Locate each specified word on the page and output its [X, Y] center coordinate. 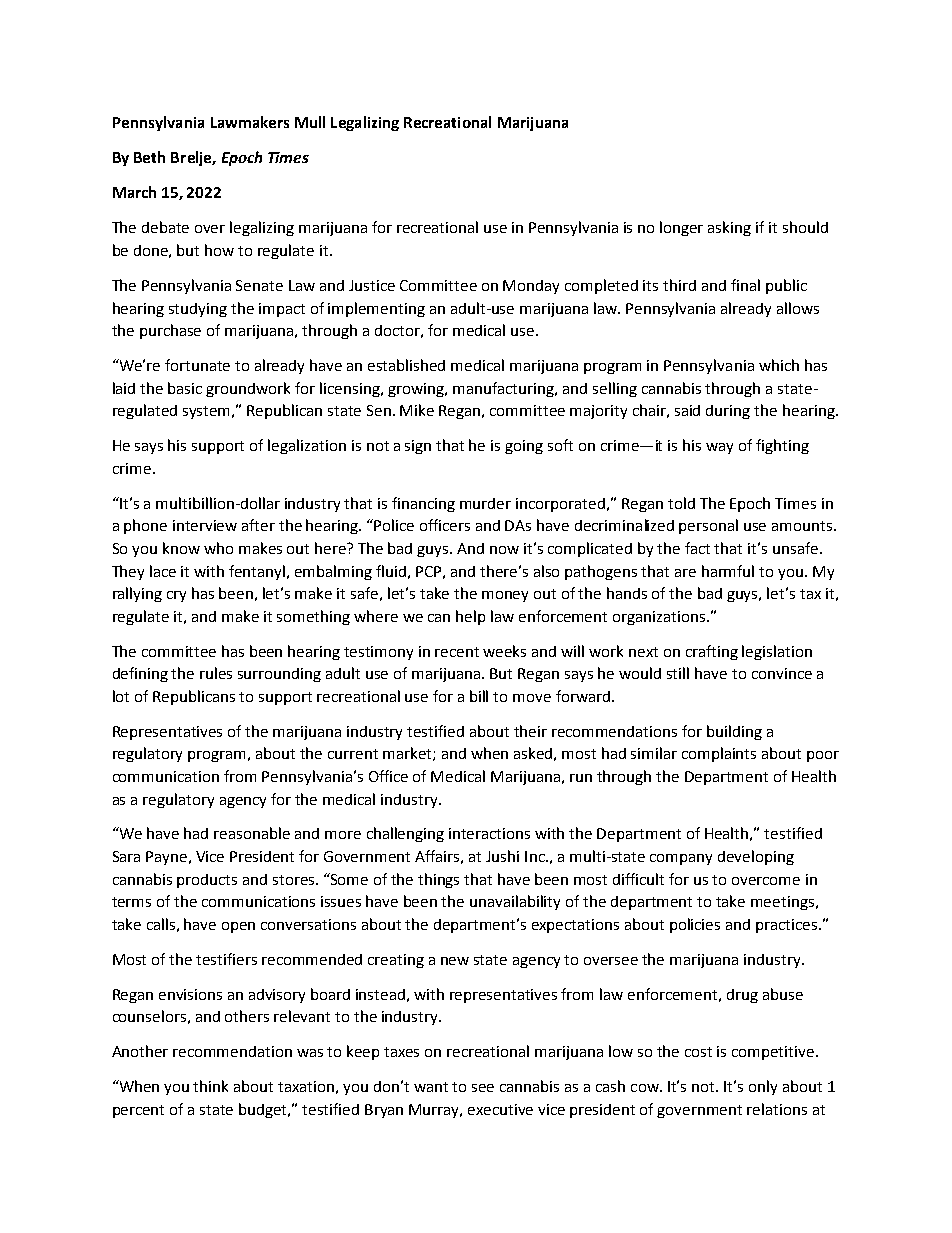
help [470, 617]
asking [729, 228]
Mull [310, 122]
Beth [149, 157]
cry [176, 596]
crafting [712, 652]
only [763, 1087]
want [431, 1087]
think [210, 1086]
